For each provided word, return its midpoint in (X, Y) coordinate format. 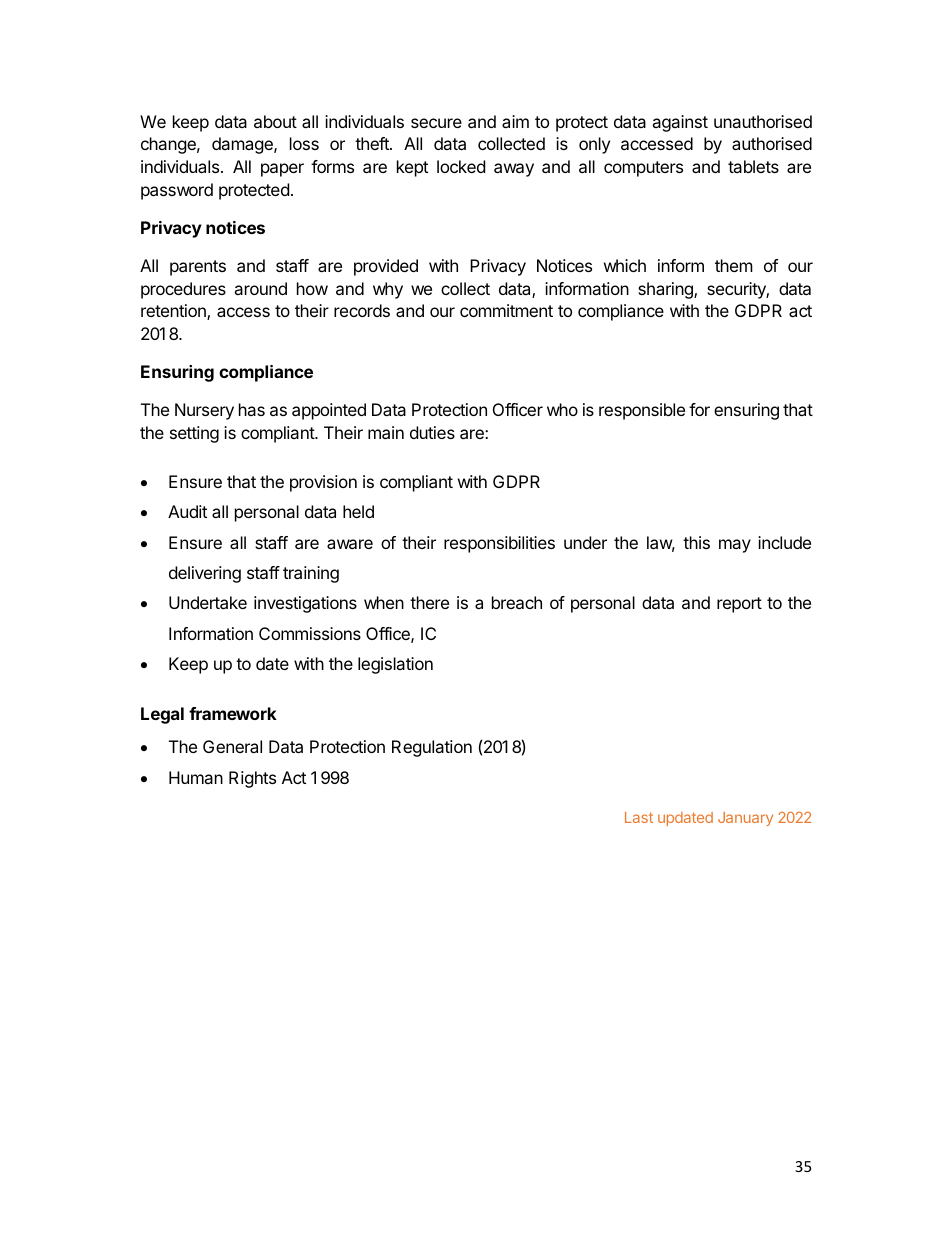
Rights (252, 779)
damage (243, 145)
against (680, 123)
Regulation (432, 748)
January (745, 819)
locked (461, 166)
